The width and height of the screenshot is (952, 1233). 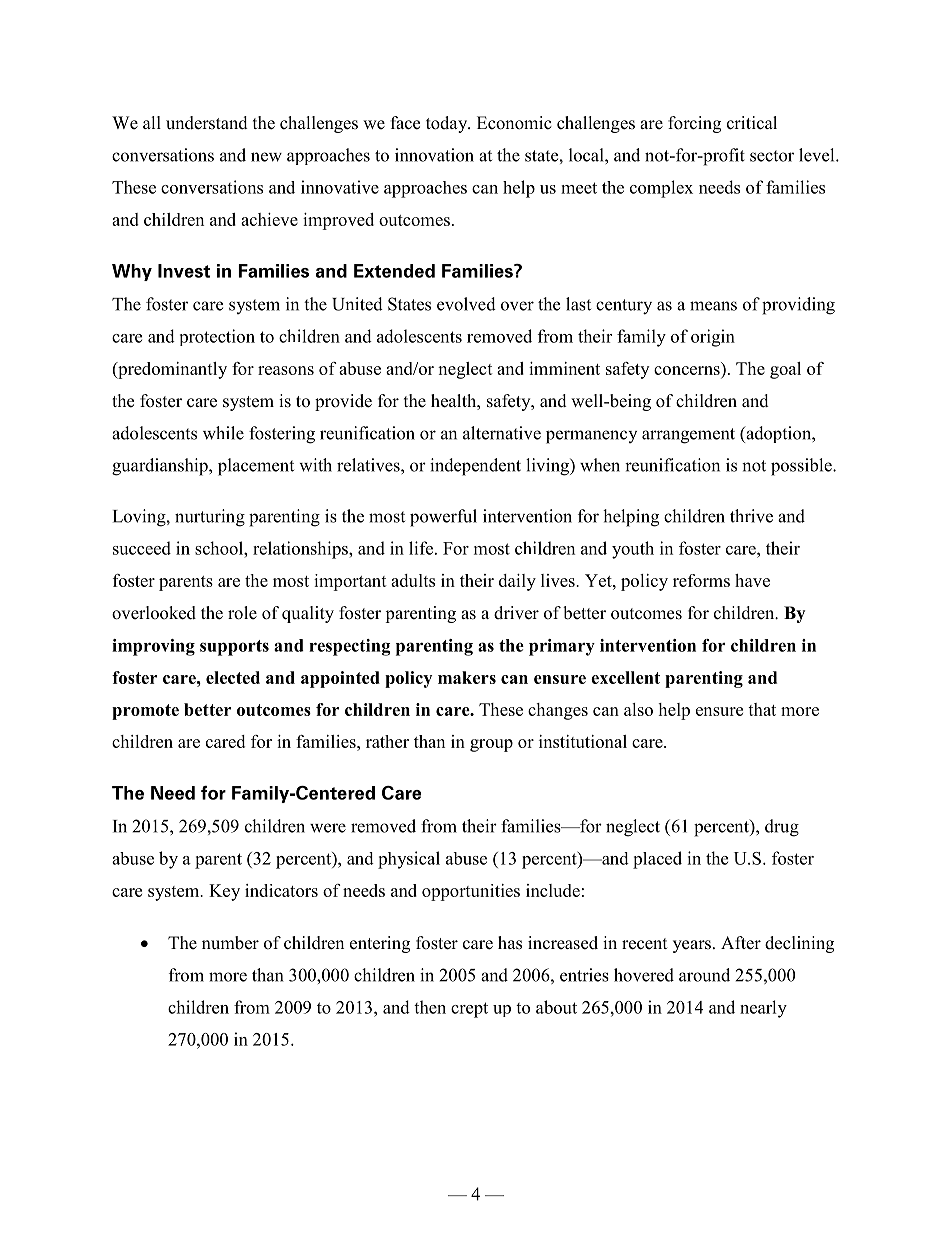 I want to click on protection, so click(x=217, y=337).
